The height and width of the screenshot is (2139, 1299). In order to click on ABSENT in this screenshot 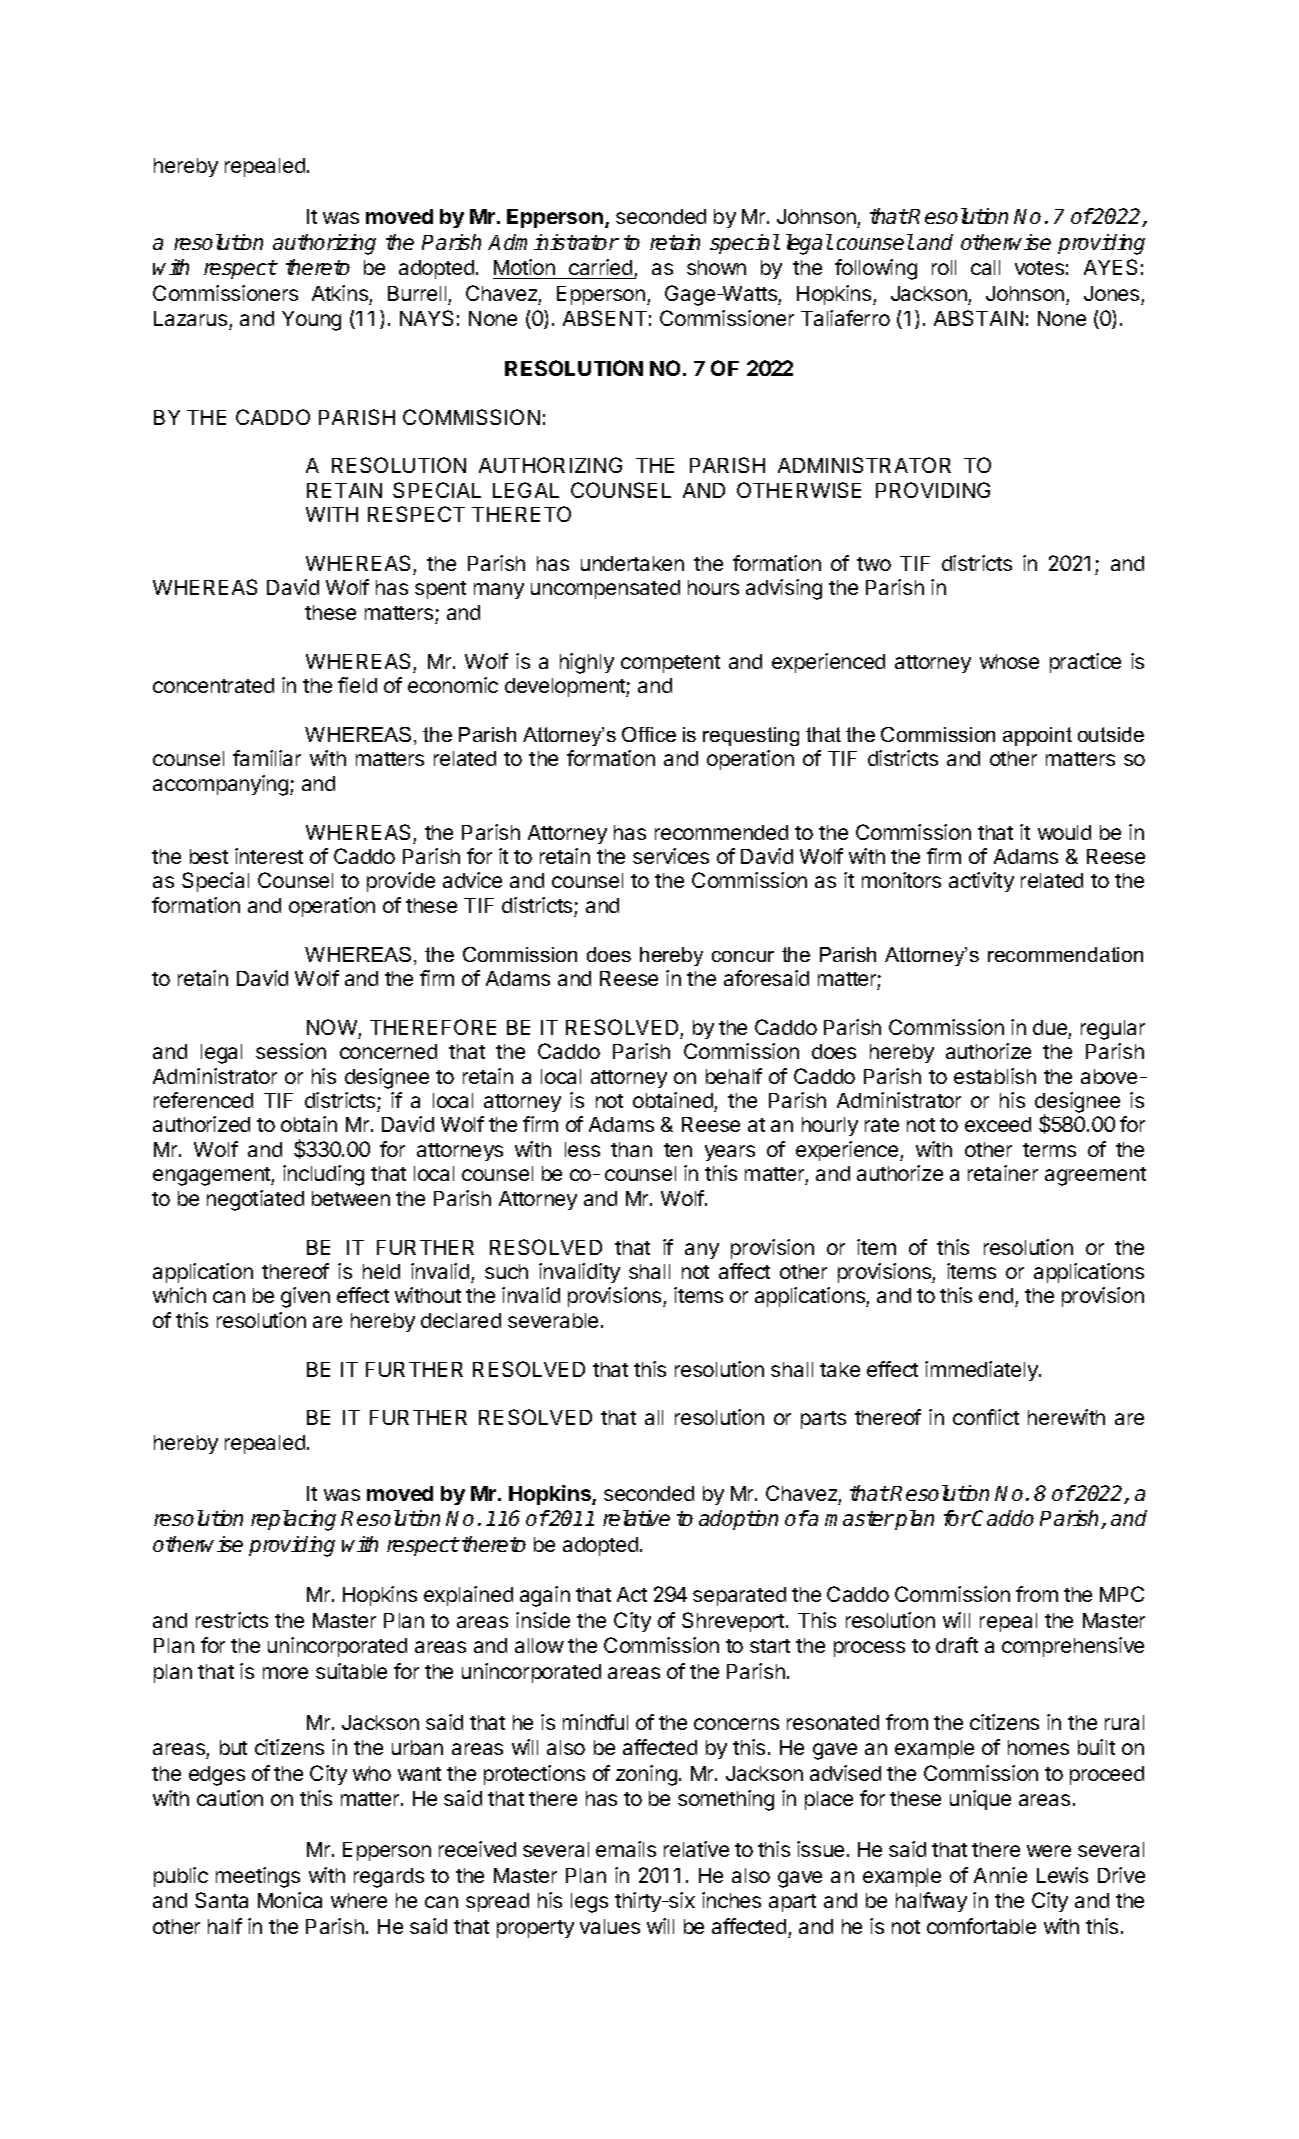, I will do `click(605, 318)`.
